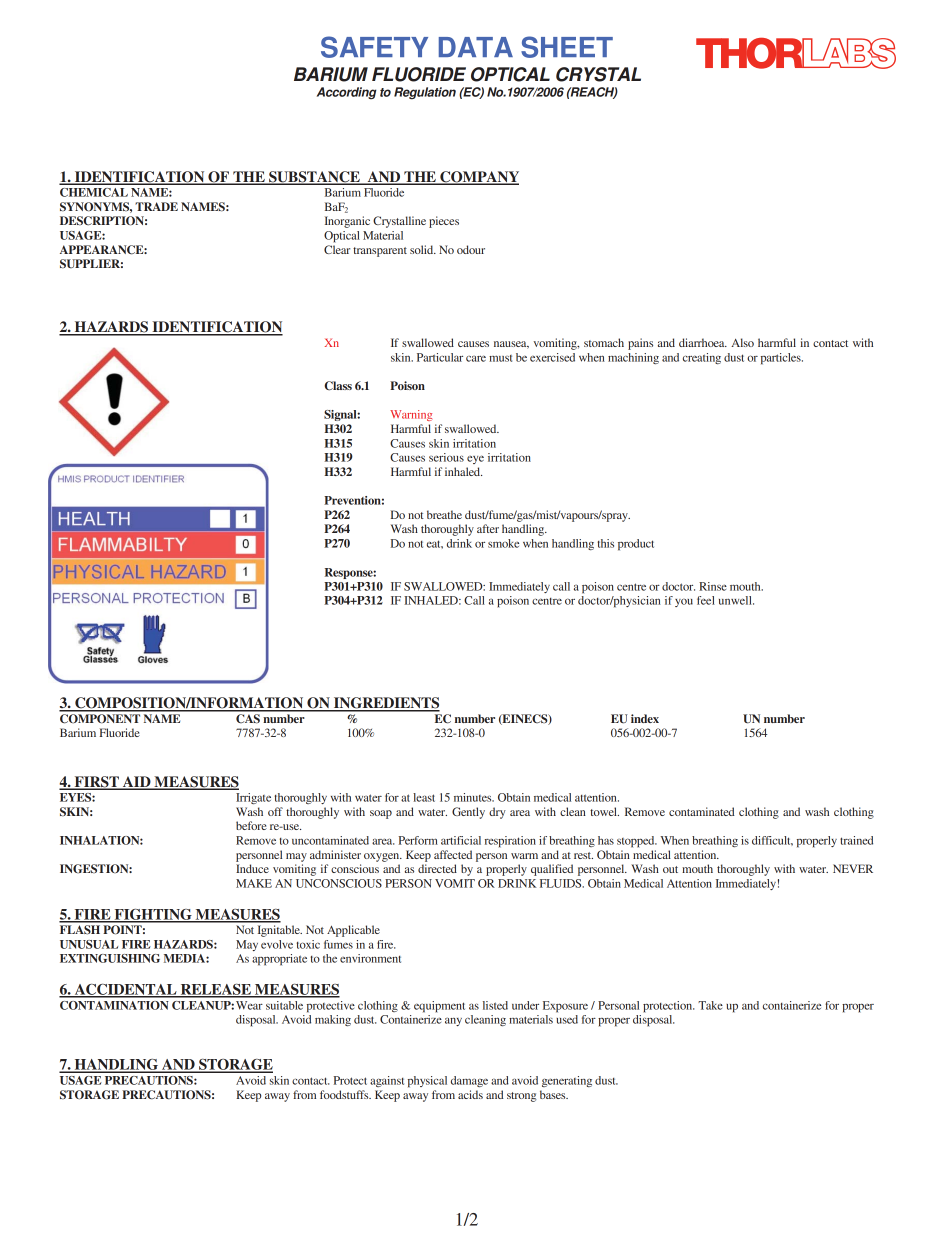  I want to click on SHEET, so click(567, 47).
